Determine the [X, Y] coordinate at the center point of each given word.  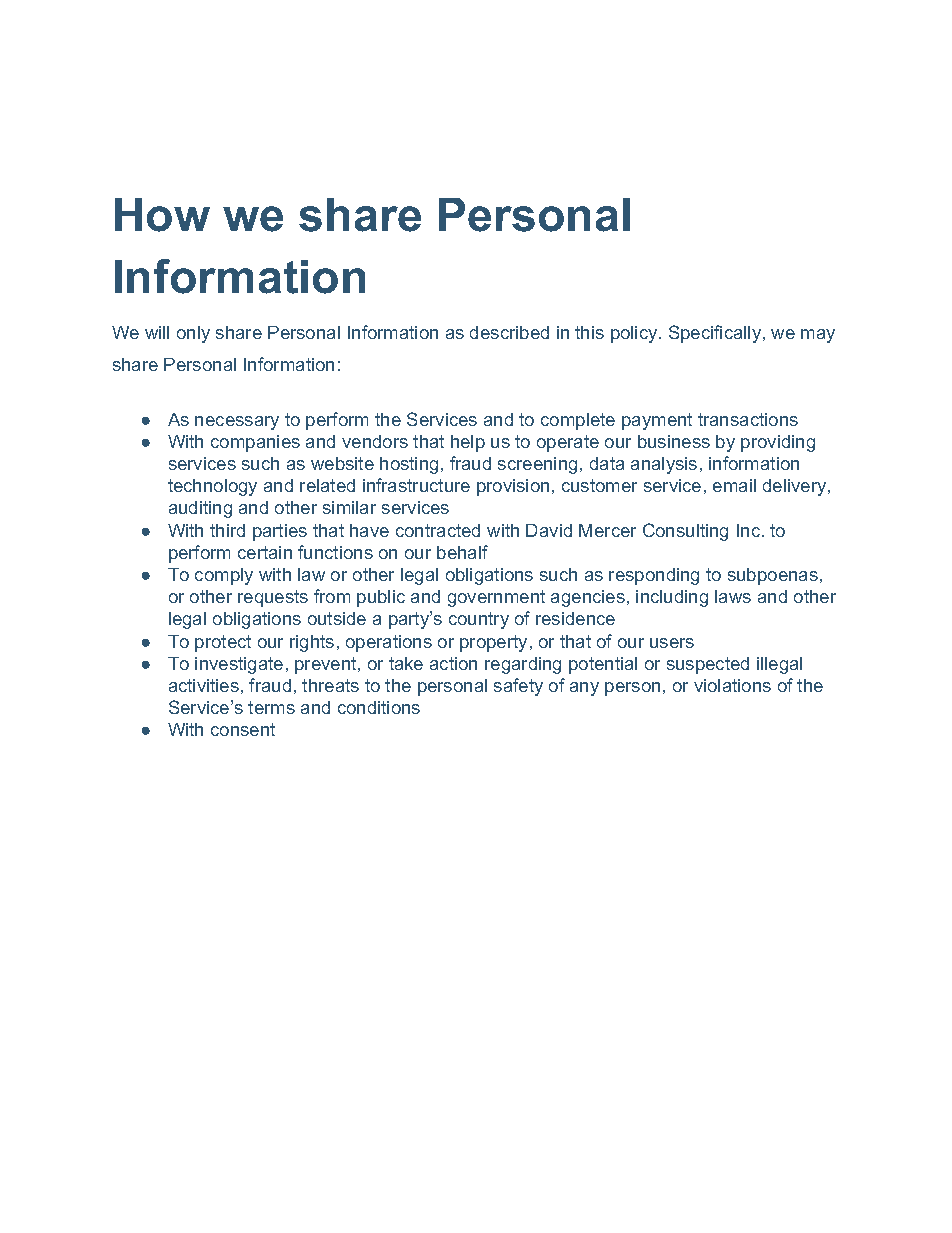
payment [657, 421]
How [162, 215]
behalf [462, 552]
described [509, 332]
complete [578, 421]
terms [271, 707]
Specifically [716, 334]
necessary [237, 423]
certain [265, 552]
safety [518, 687]
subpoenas [773, 576]
